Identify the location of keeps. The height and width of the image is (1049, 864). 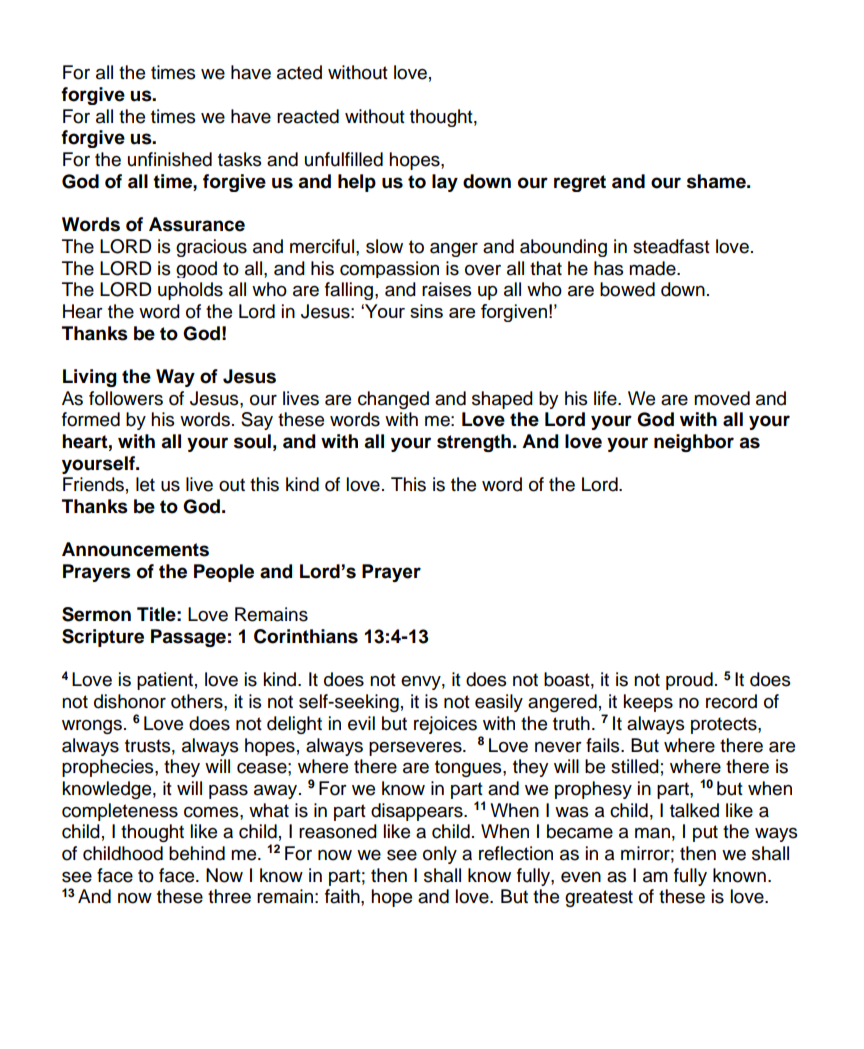
(648, 703).
